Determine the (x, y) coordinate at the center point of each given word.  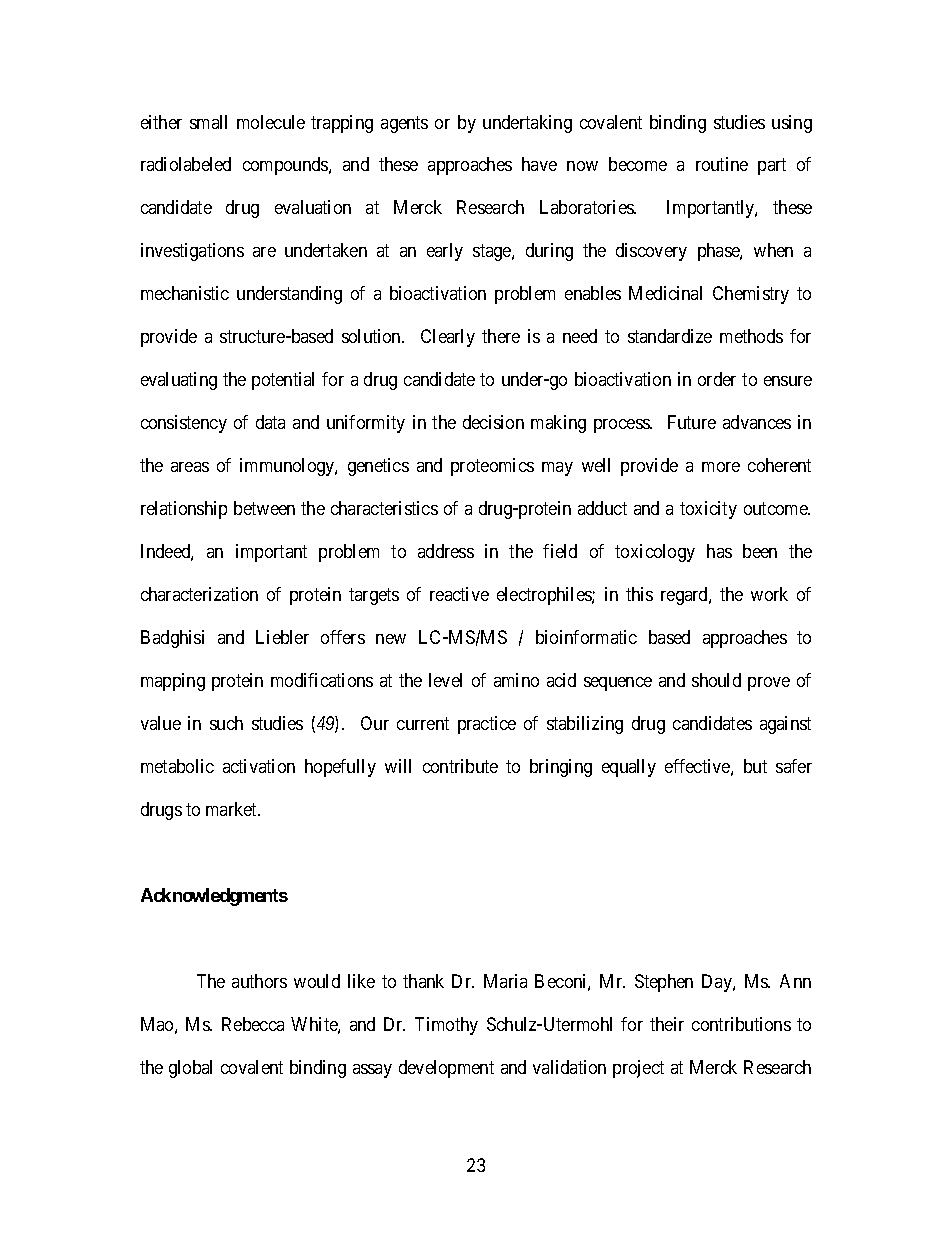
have (539, 164)
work (769, 594)
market (233, 809)
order (717, 379)
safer (794, 766)
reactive (459, 594)
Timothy (446, 1026)
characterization (199, 594)
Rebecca (253, 1024)
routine (722, 164)
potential (283, 381)
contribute (460, 766)
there (501, 336)
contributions (741, 1024)
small (208, 122)
